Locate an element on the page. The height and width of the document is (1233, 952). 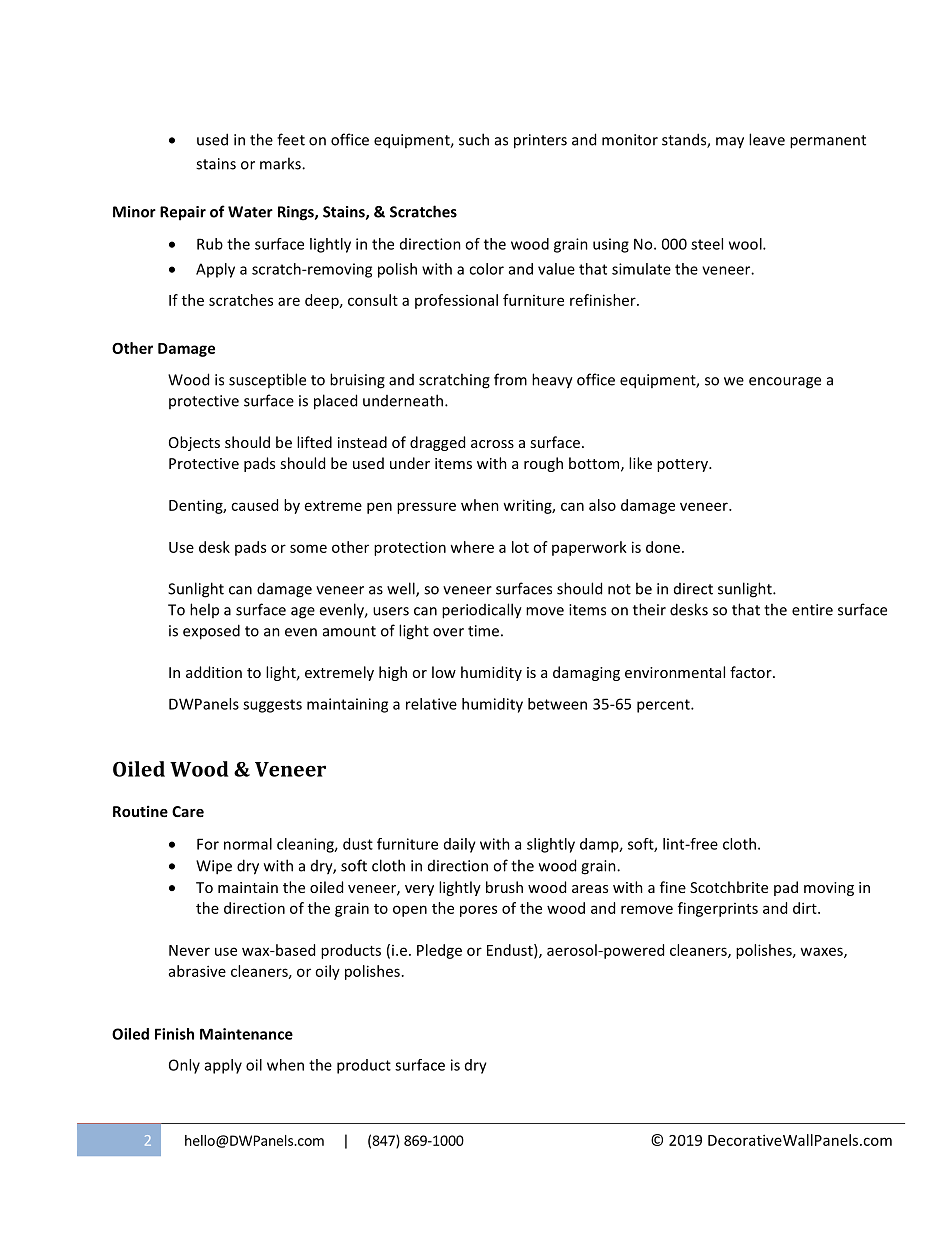
from is located at coordinates (510, 379).
